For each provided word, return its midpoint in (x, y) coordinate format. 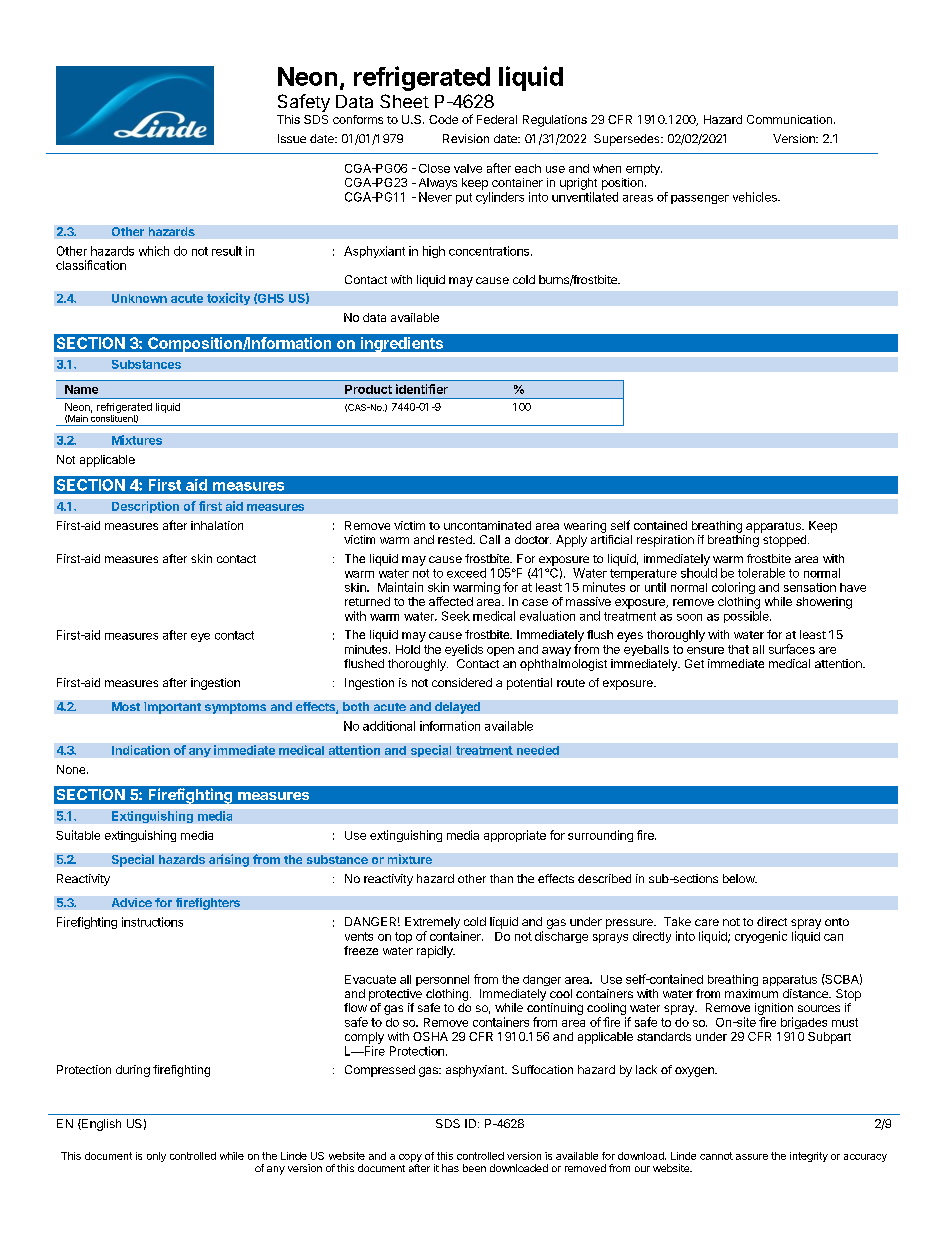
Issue (292, 138)
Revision (466, 138)
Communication (789, 119)
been (474, 1168)
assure (752, 1157)
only (156, 1157)
